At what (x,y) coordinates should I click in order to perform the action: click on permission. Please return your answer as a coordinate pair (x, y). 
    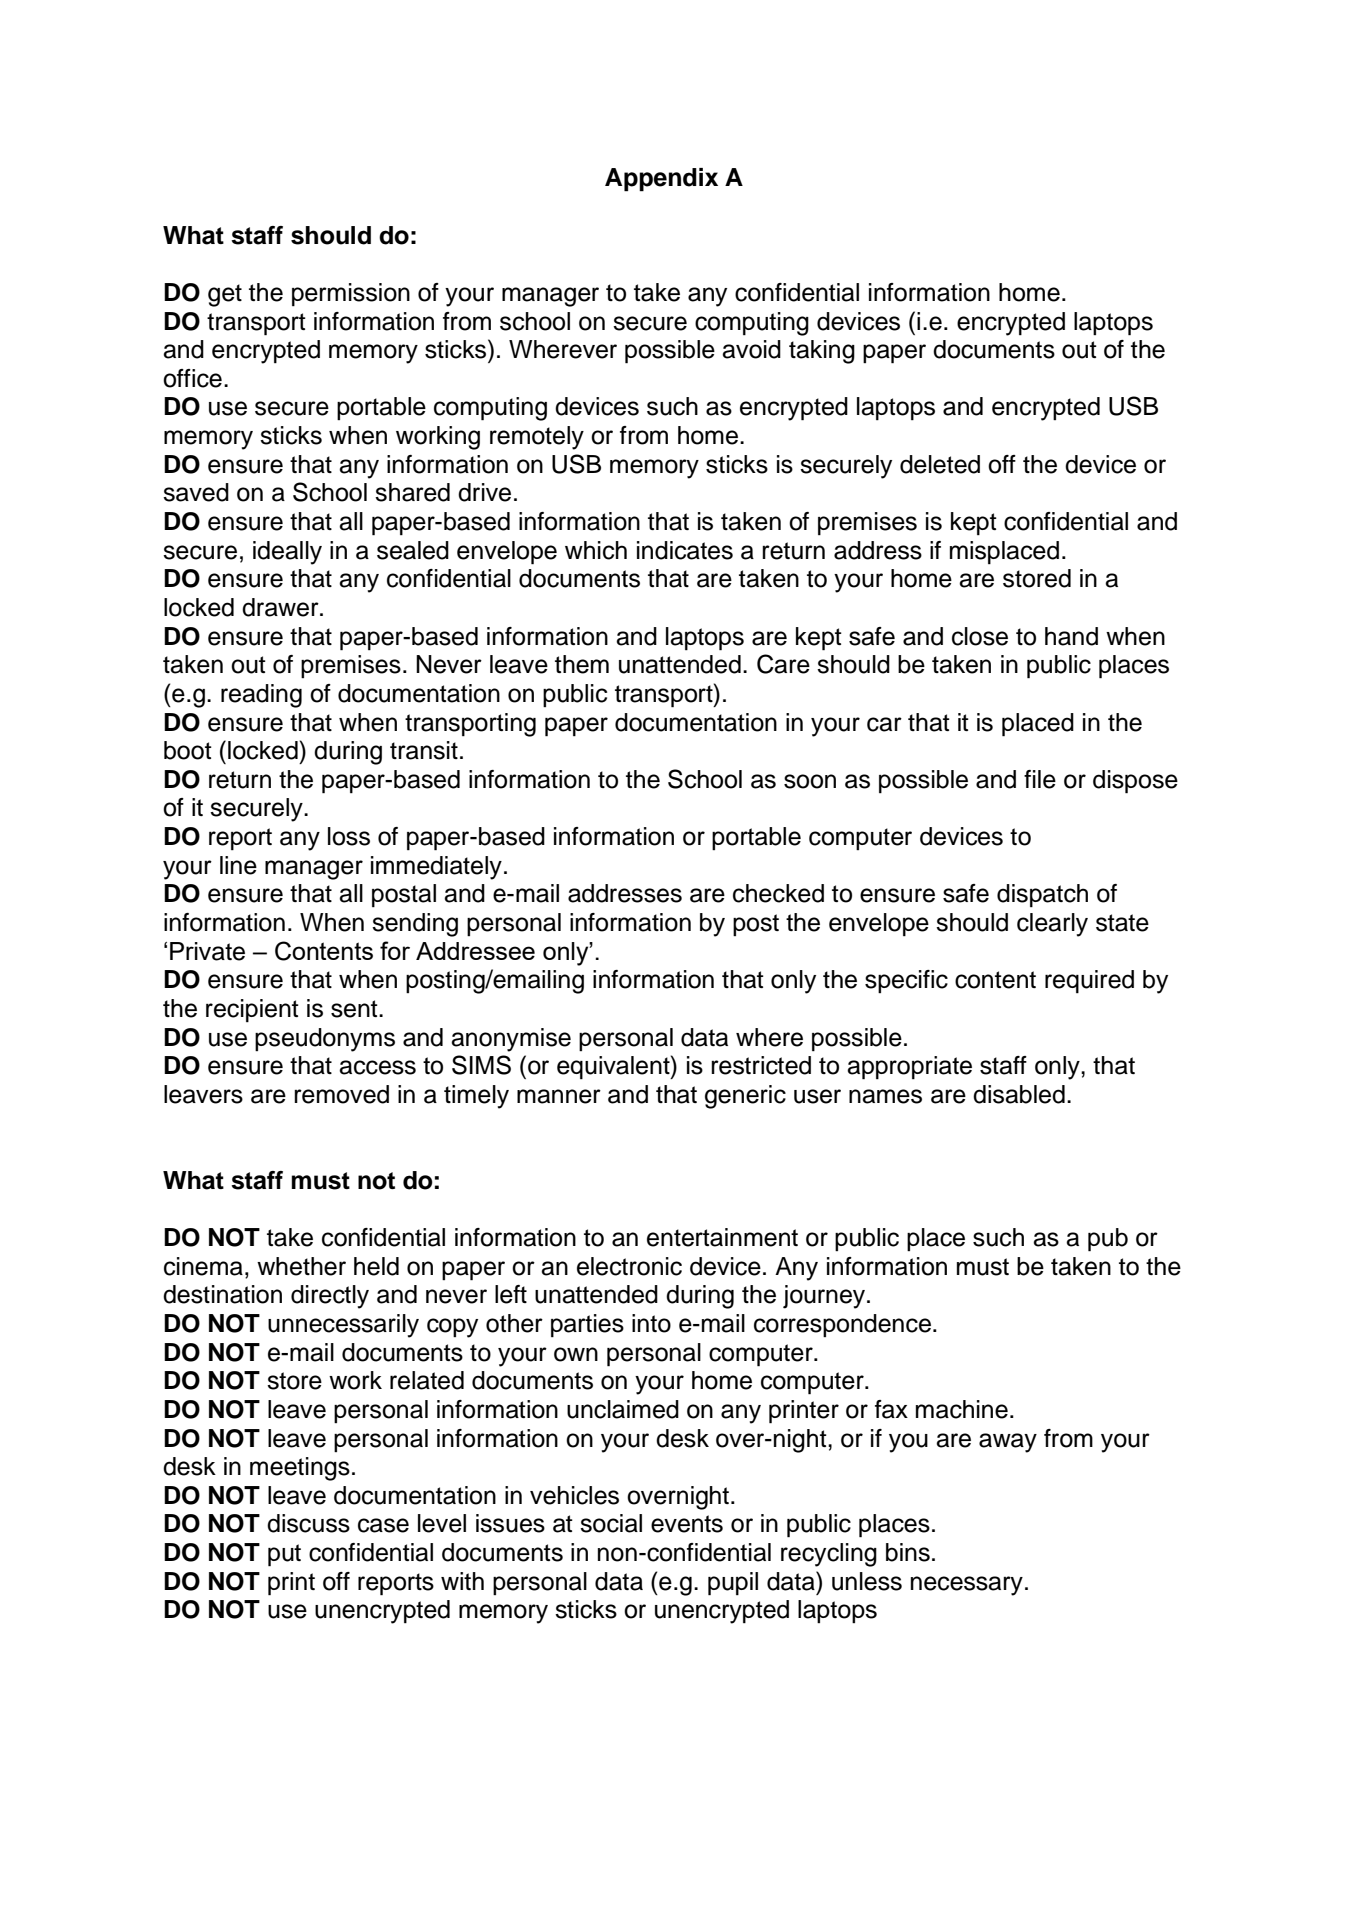
    Looking at the image, I should click on (351, 295).
